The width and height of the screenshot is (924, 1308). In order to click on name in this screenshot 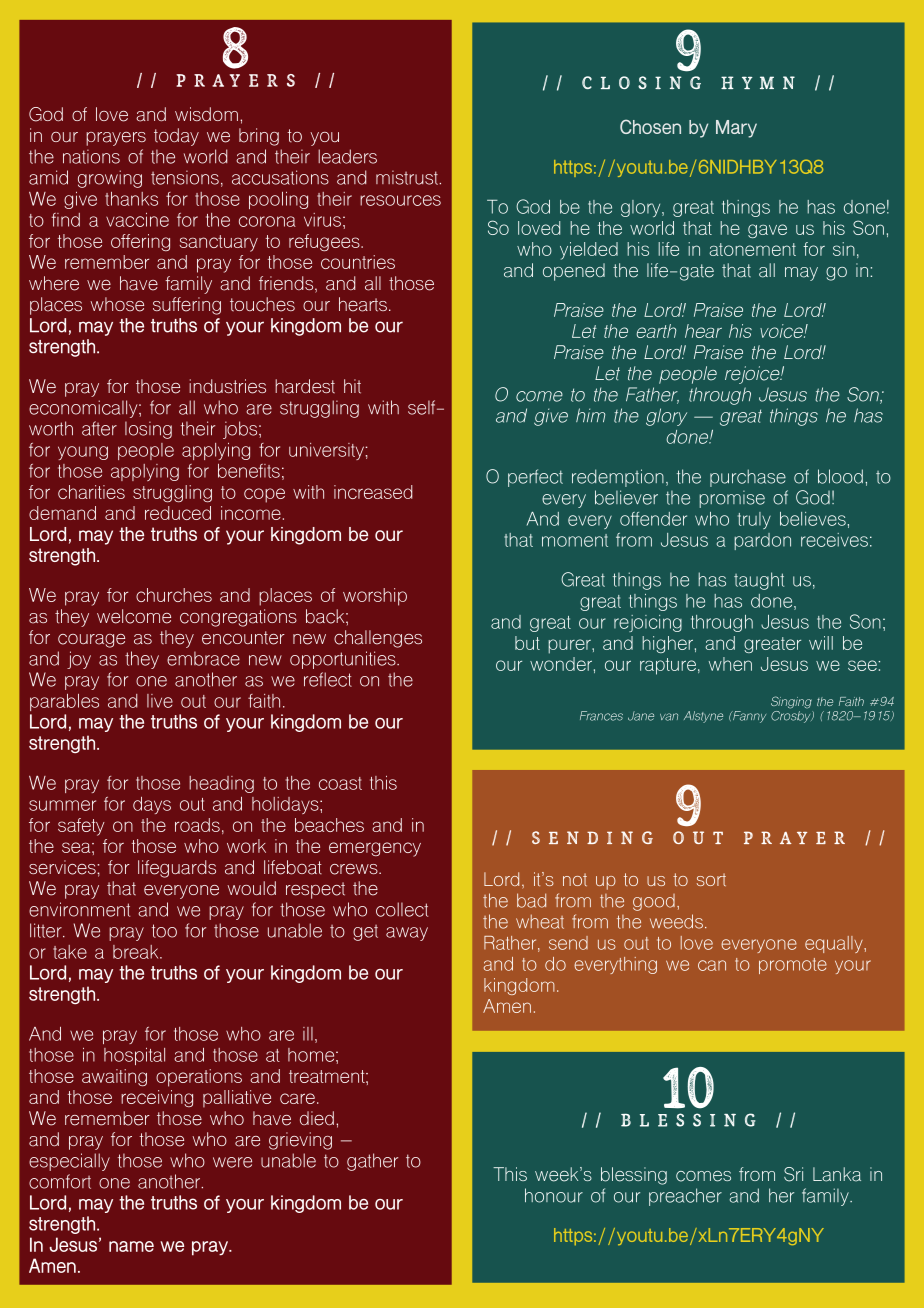, I will do `click(131, 1246)`.
